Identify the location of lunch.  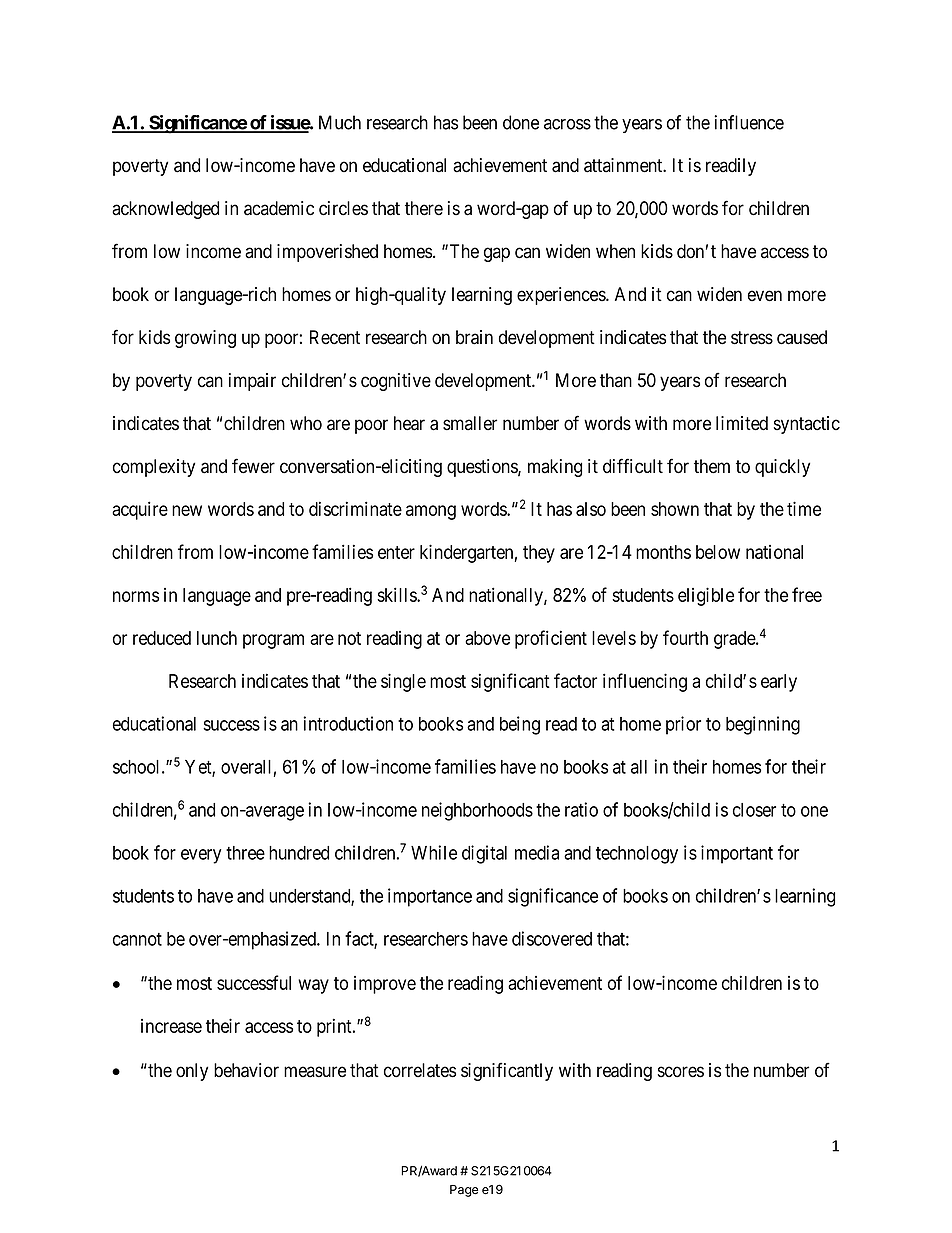
(217, 638).
